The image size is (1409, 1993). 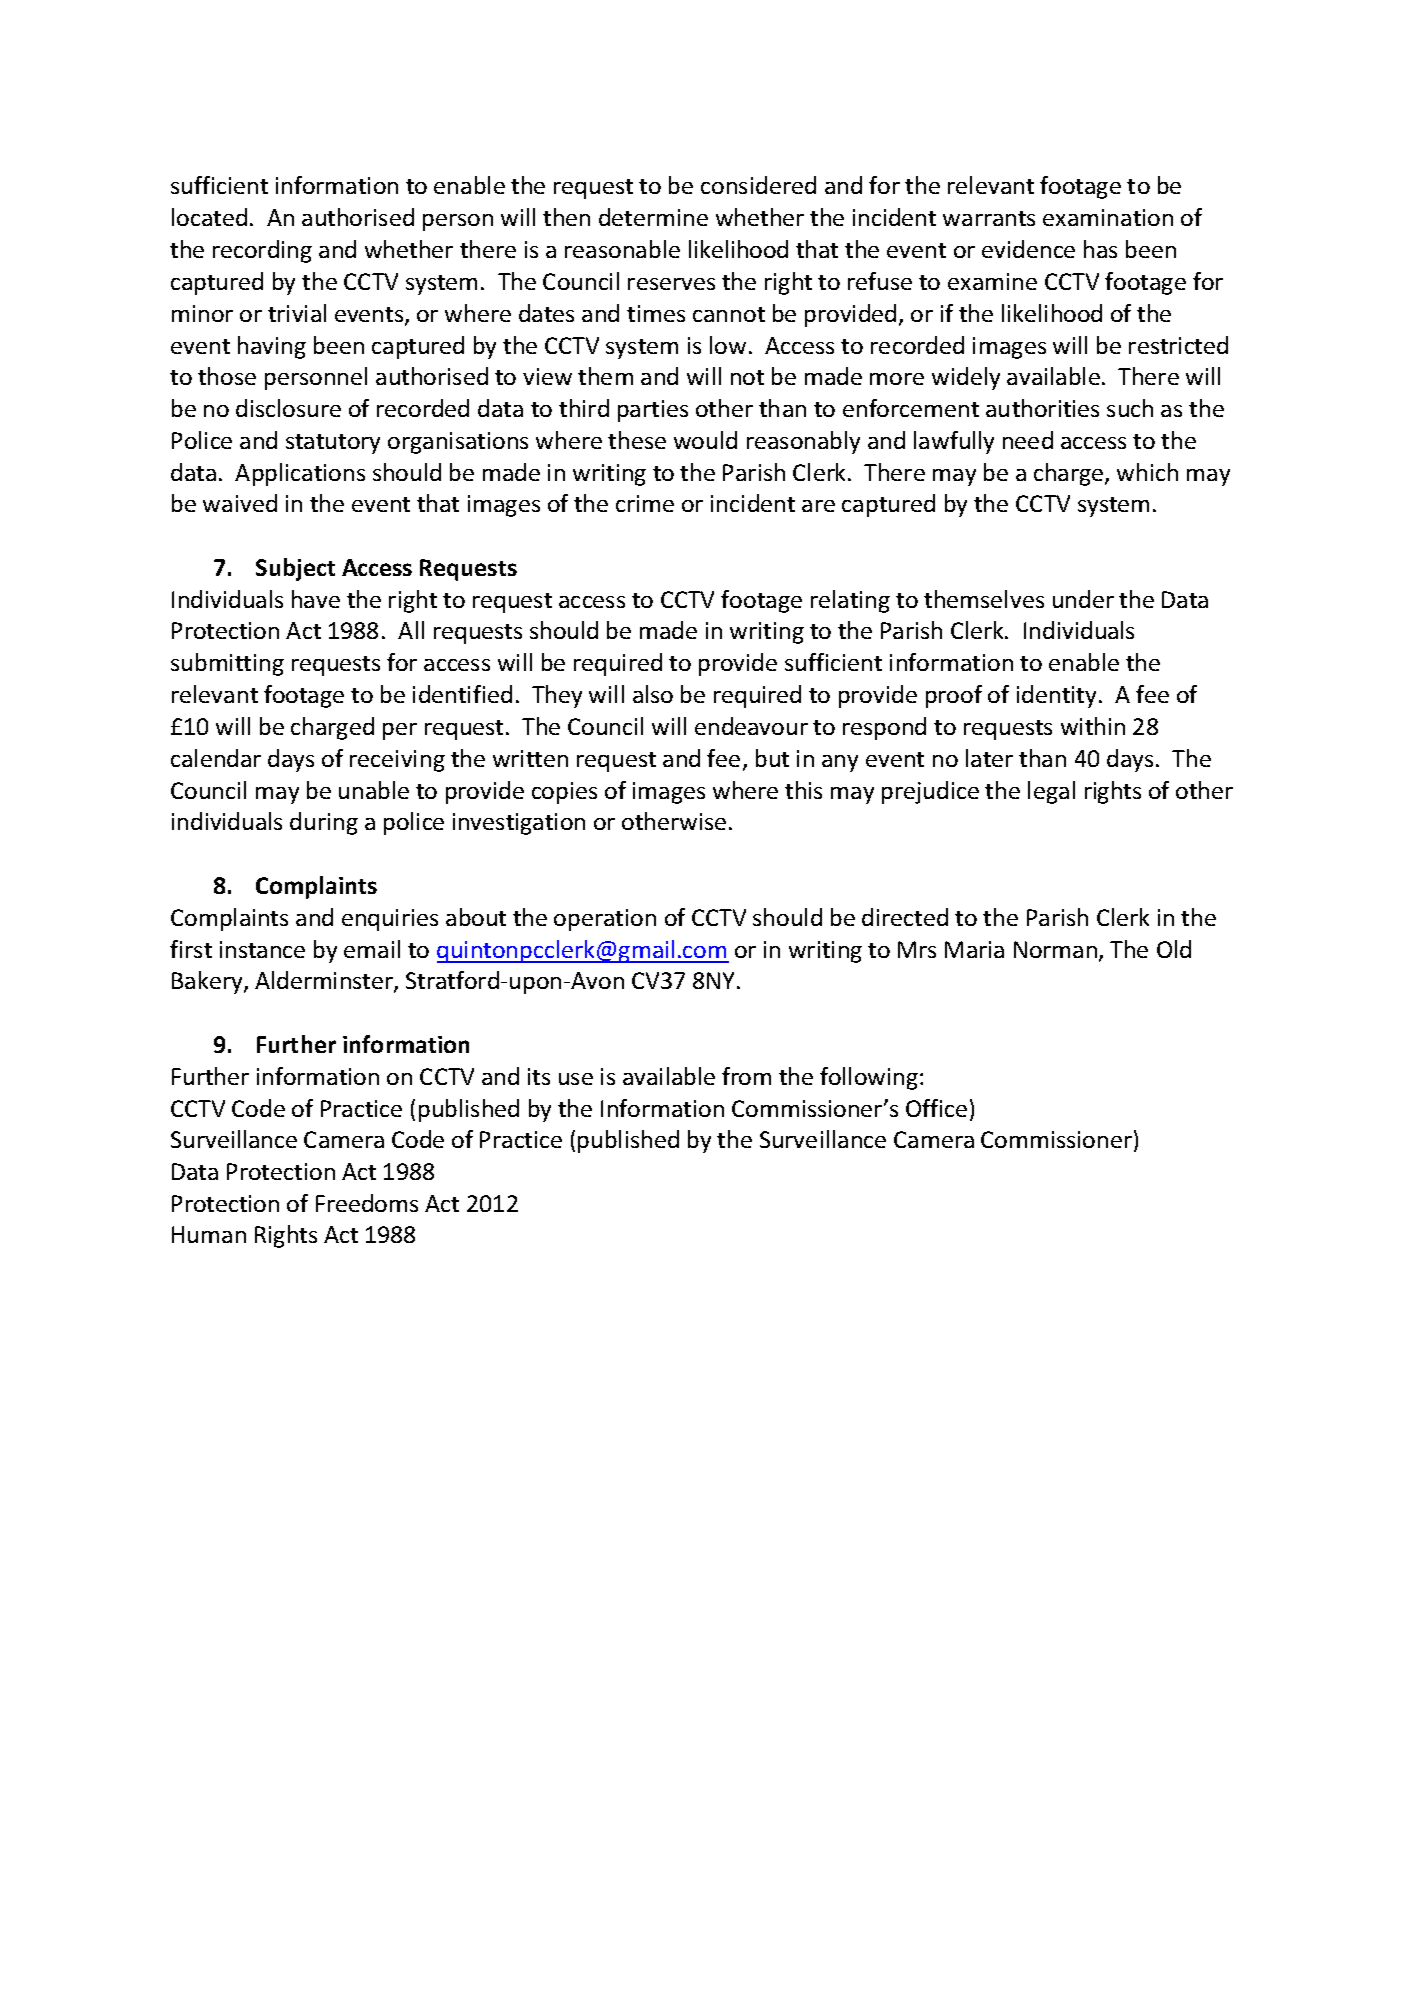 I want to click on instance, so click(x=262, y=949).
